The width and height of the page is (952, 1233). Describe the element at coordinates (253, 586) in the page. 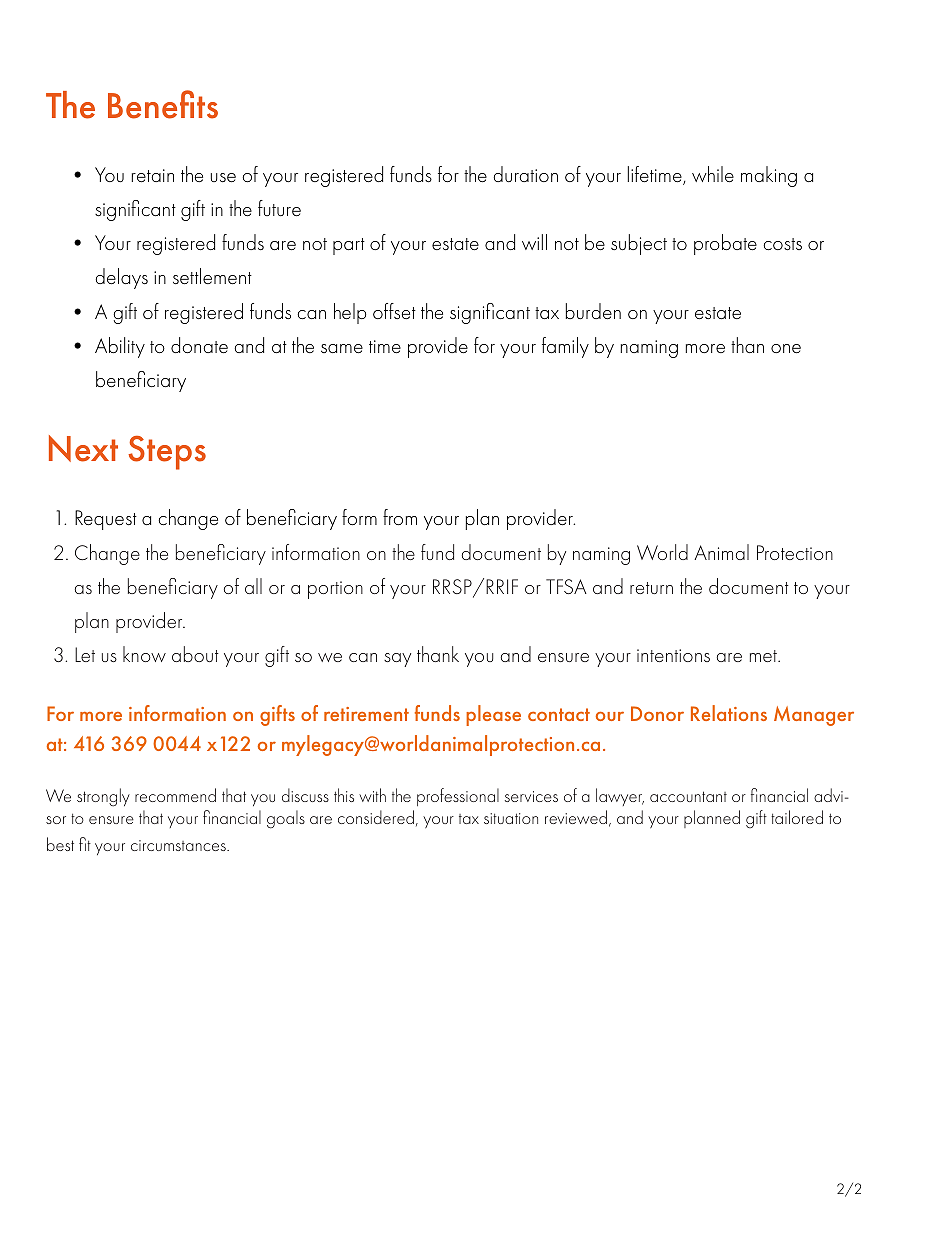

I see `all` at that location.
